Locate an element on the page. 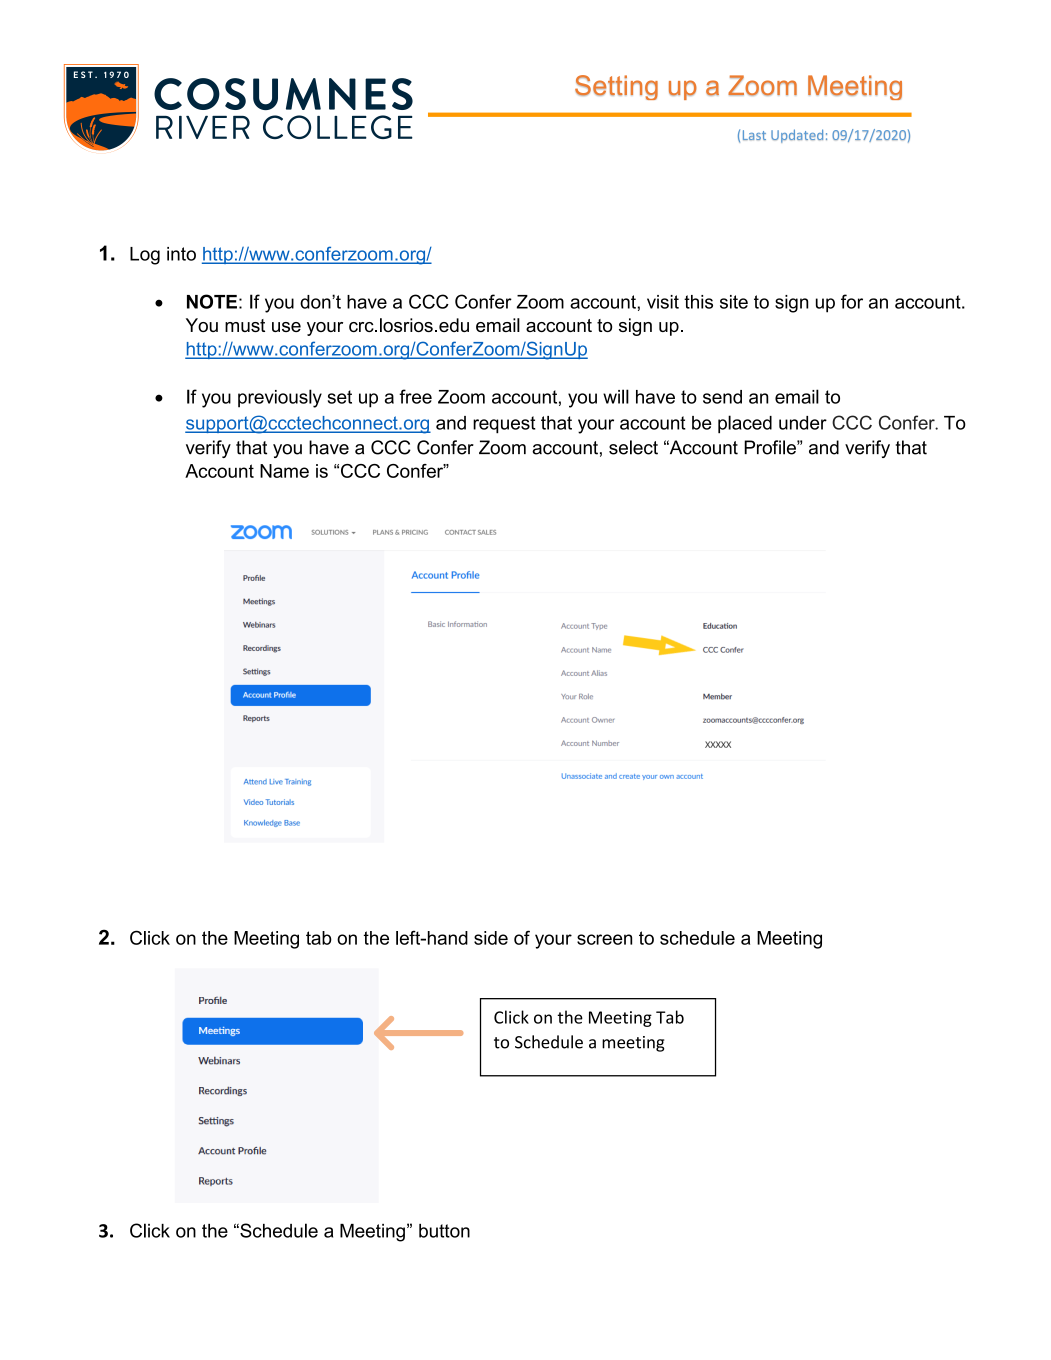 Image resolution: width=1051 pixels, height=1360 pixels. placed is located at coordinates (745, 424).
